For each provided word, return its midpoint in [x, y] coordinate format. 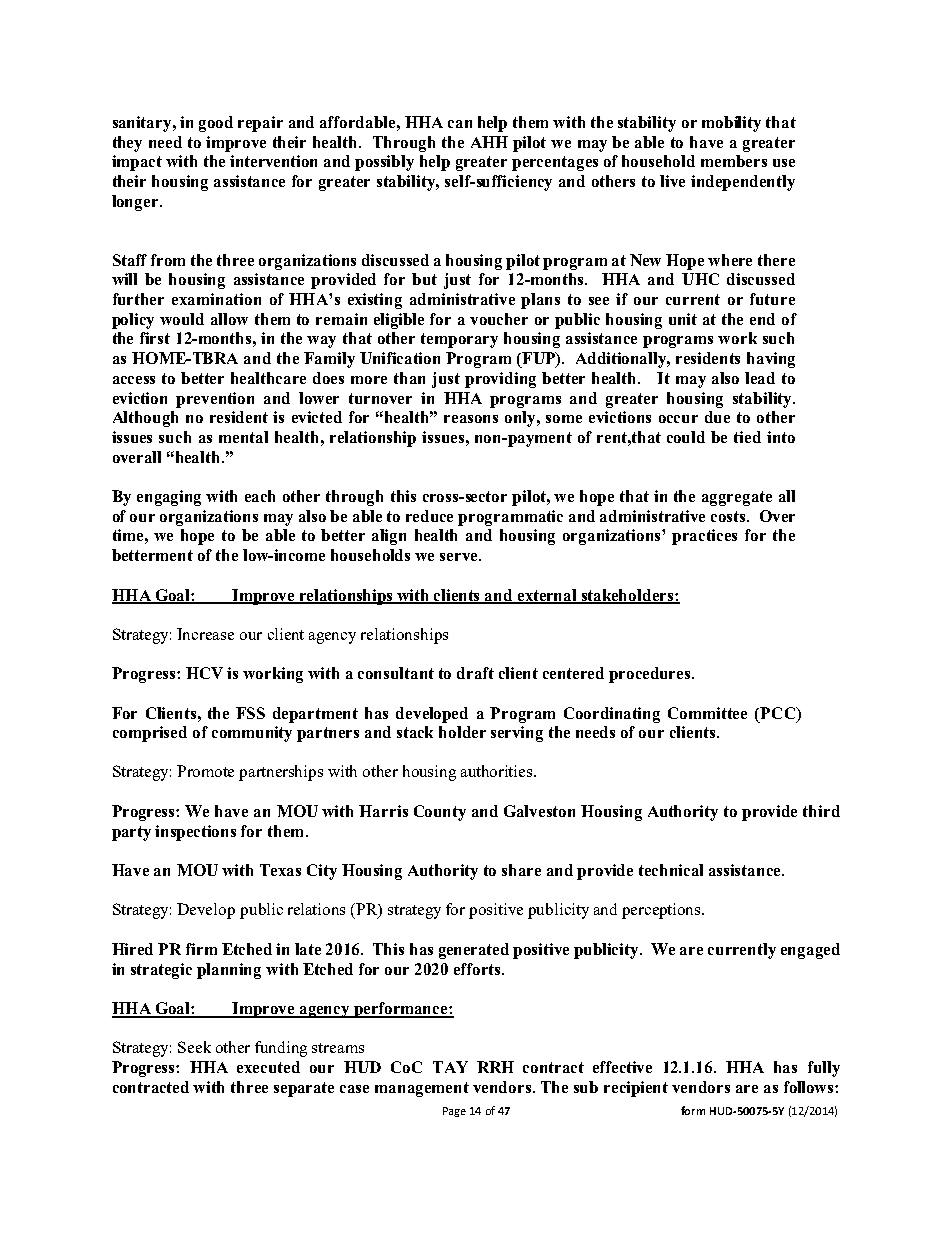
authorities [498, 771]
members [734, 161]
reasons [471, 419]
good [216, 124]
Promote [205, 771]
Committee [707, 713]
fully [824, 1069]
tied [747, 437]
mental [243, 437]
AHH [489, 142]
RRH [495, 1067]
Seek [194, 1047]
